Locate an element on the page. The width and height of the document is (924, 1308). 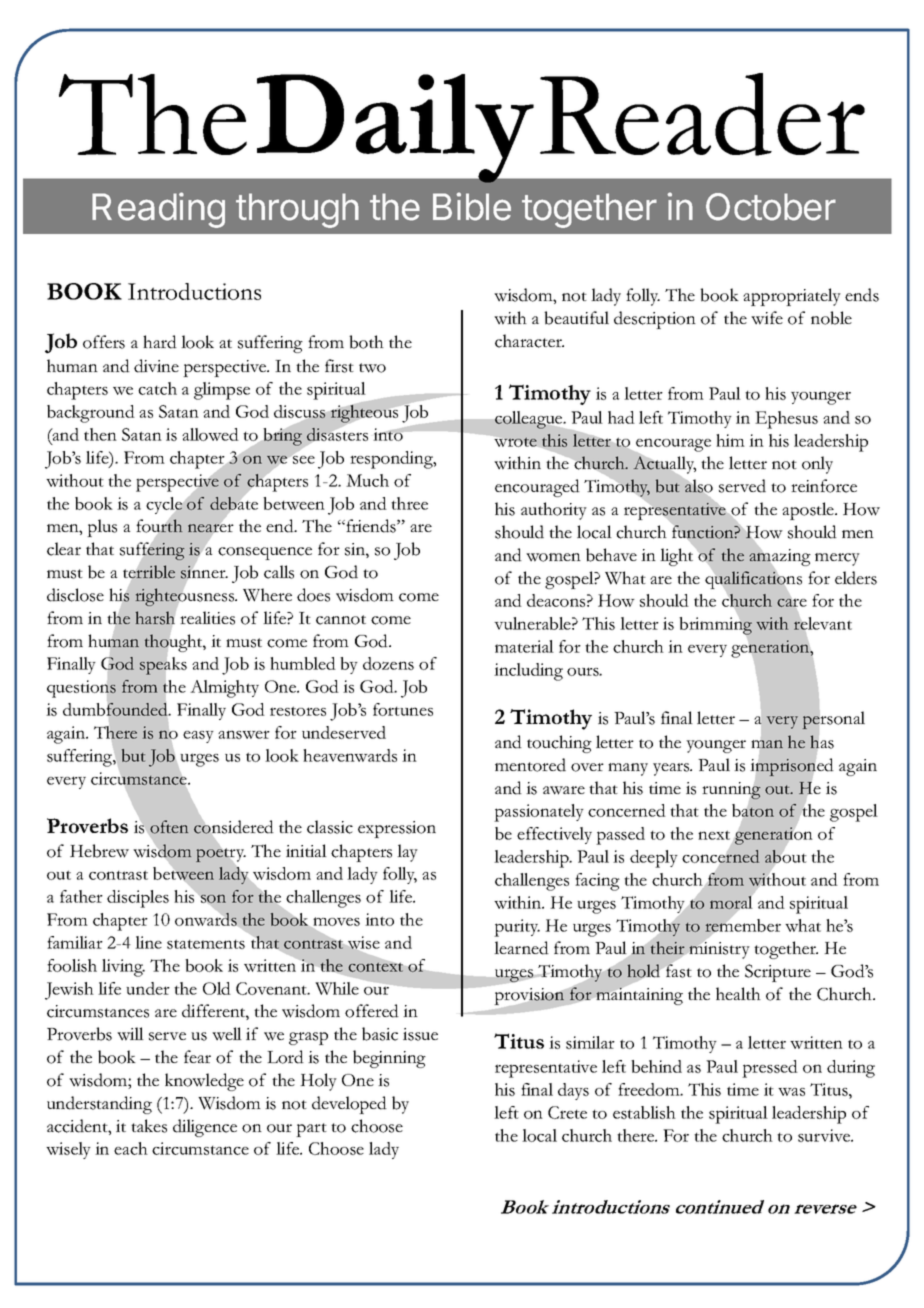
takes is located at coordinates (149, 1126).
